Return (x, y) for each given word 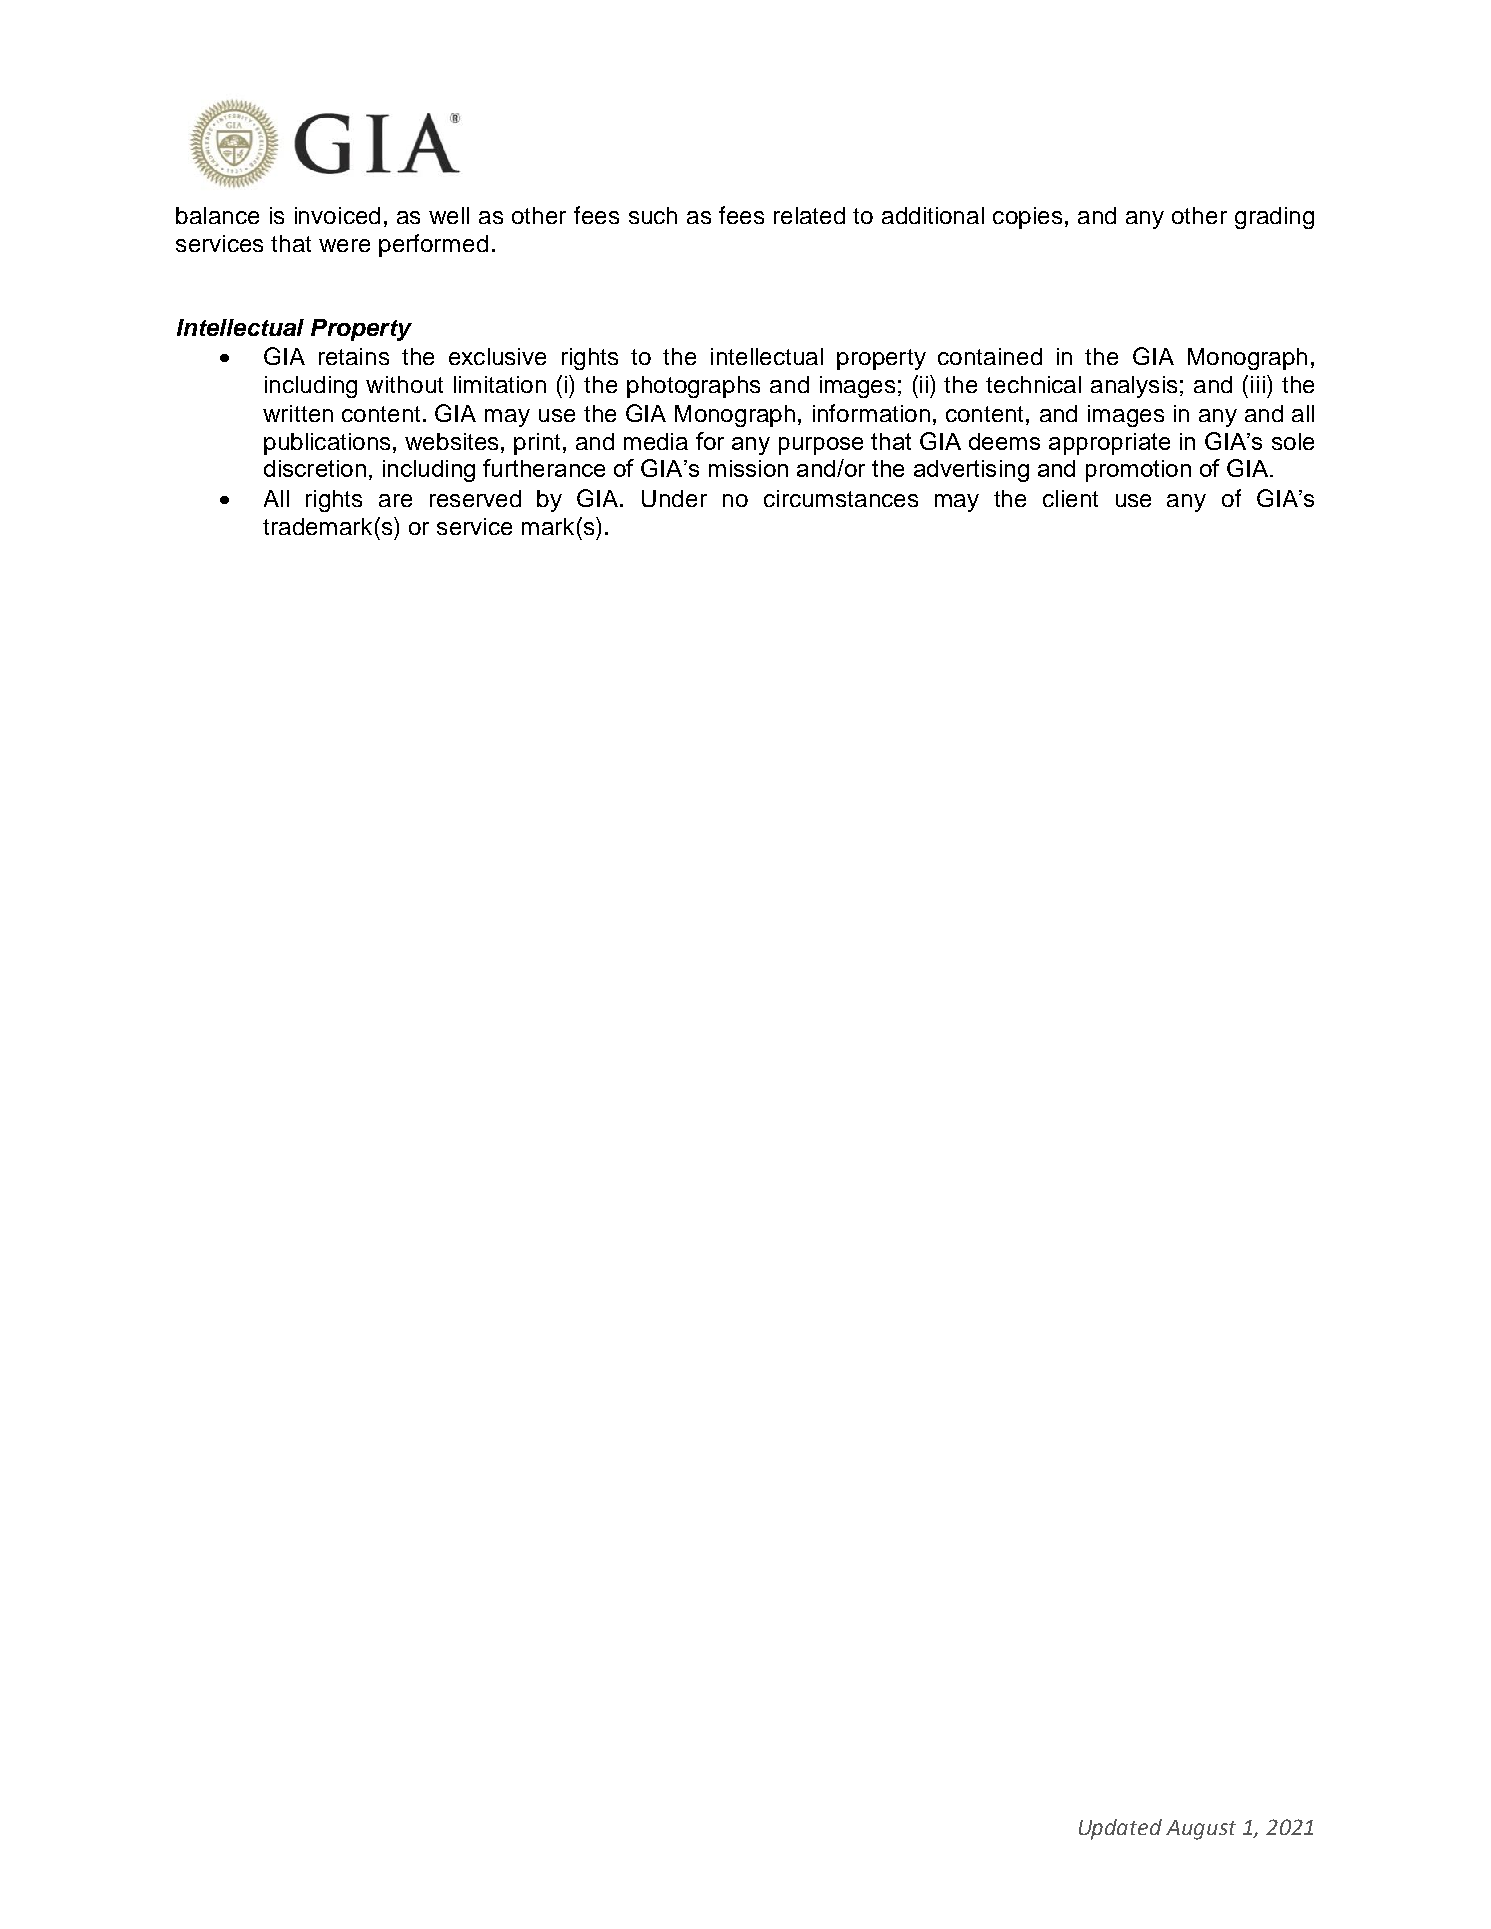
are (395, 500)
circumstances (841, 498)
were (344, 245)
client (1070, 498)
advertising (971, 471)
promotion (1138, 471)
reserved (475, 498)
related (809, 215)
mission (748, 468)
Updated (1120, 1829)
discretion (315, 468)
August (1201, 1830)
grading (1274, 218)
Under (674, 498)
